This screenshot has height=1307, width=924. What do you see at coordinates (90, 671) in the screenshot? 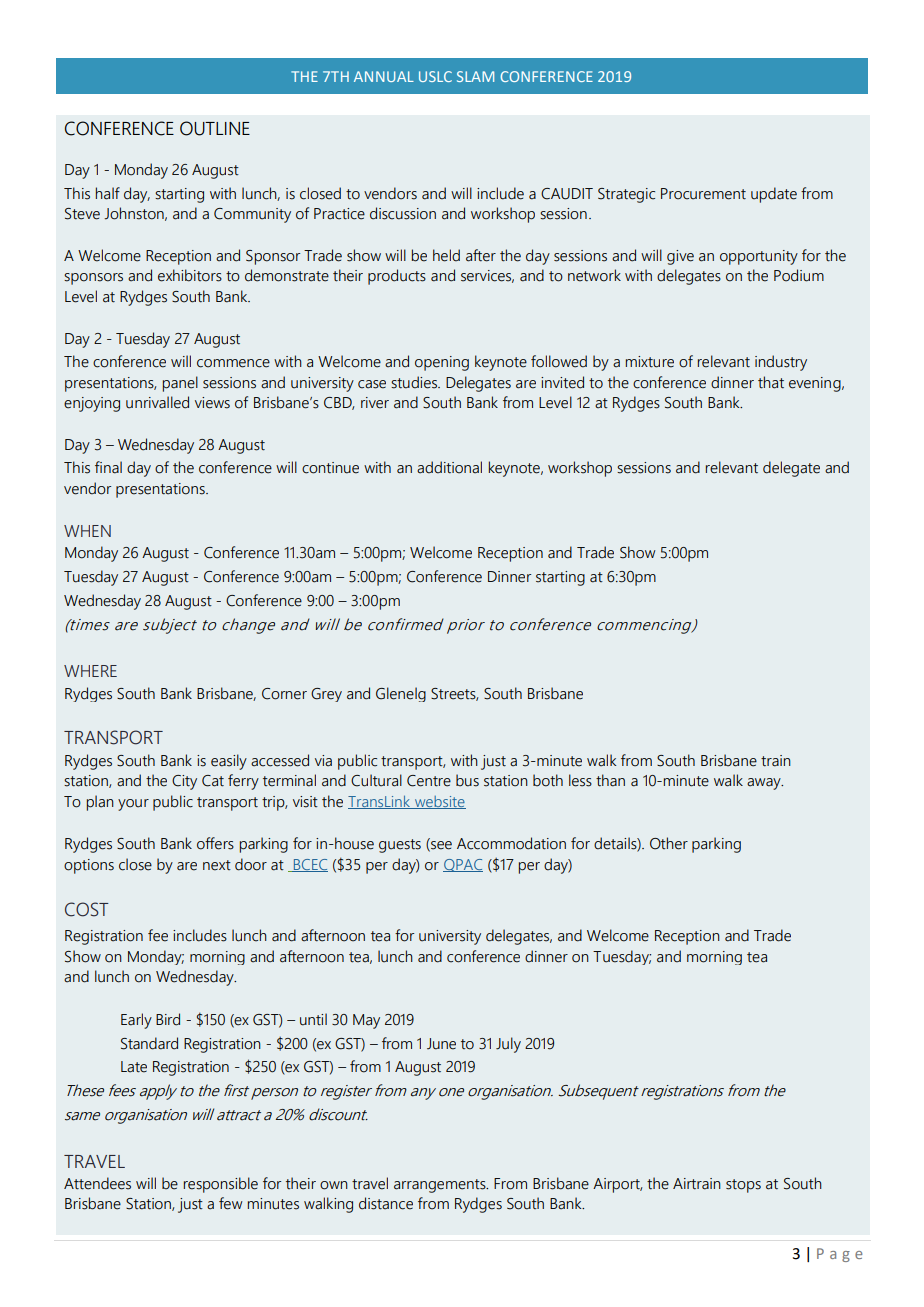
I see `WHERE` at bounding box center [90, 671].
